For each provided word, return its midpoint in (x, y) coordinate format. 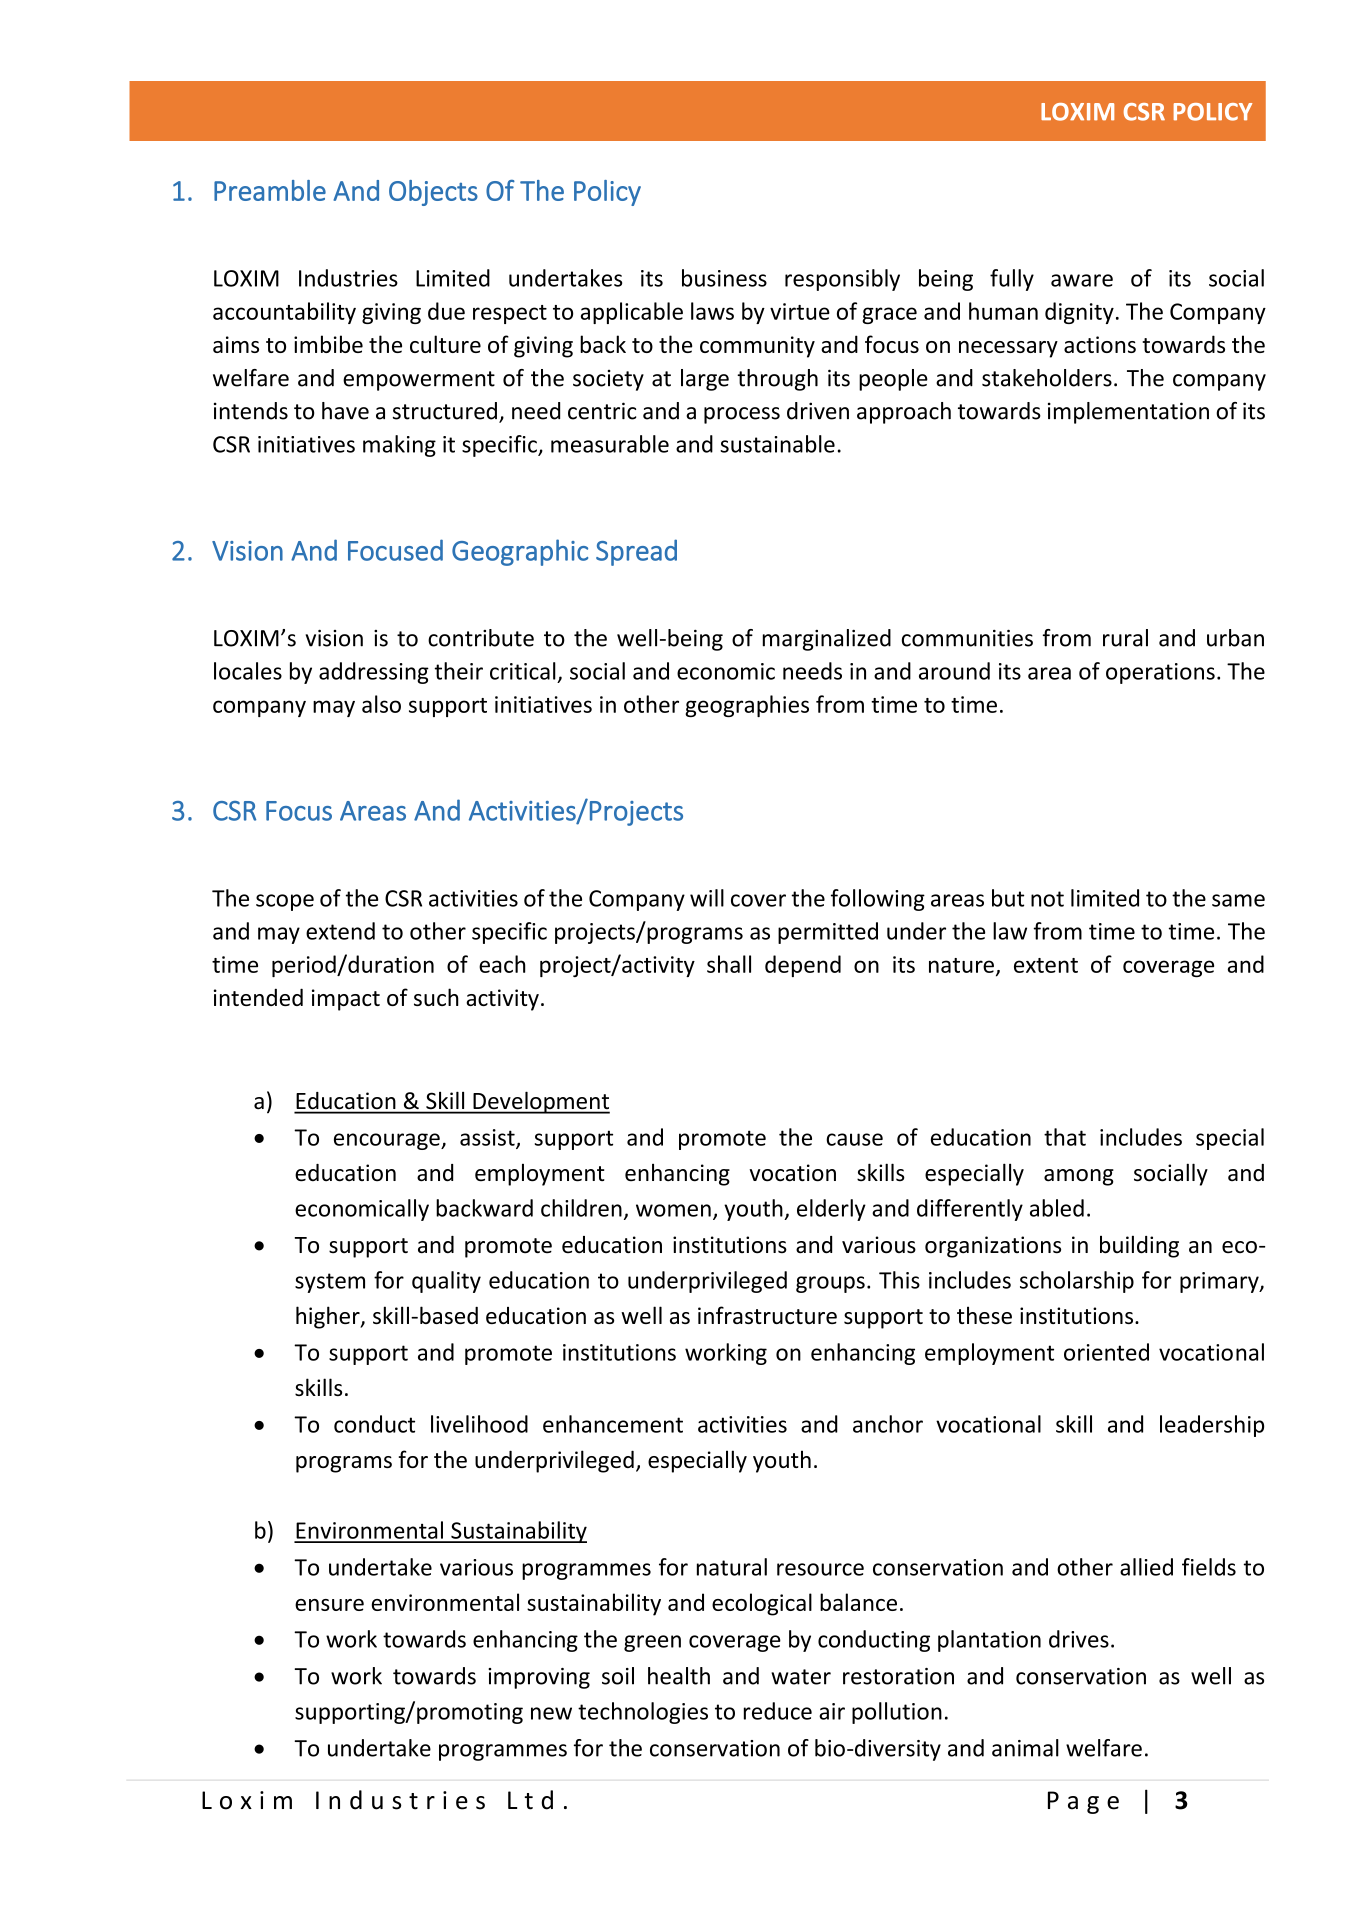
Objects (433, 193)
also (381, 704)
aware (1082, 280)
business (724, 278)
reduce (778, 1711)
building (1139, 1246)
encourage (388, 1141)
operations (1160, 673)
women (673, 1210)
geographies (747, 706)
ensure (329, 1605)
